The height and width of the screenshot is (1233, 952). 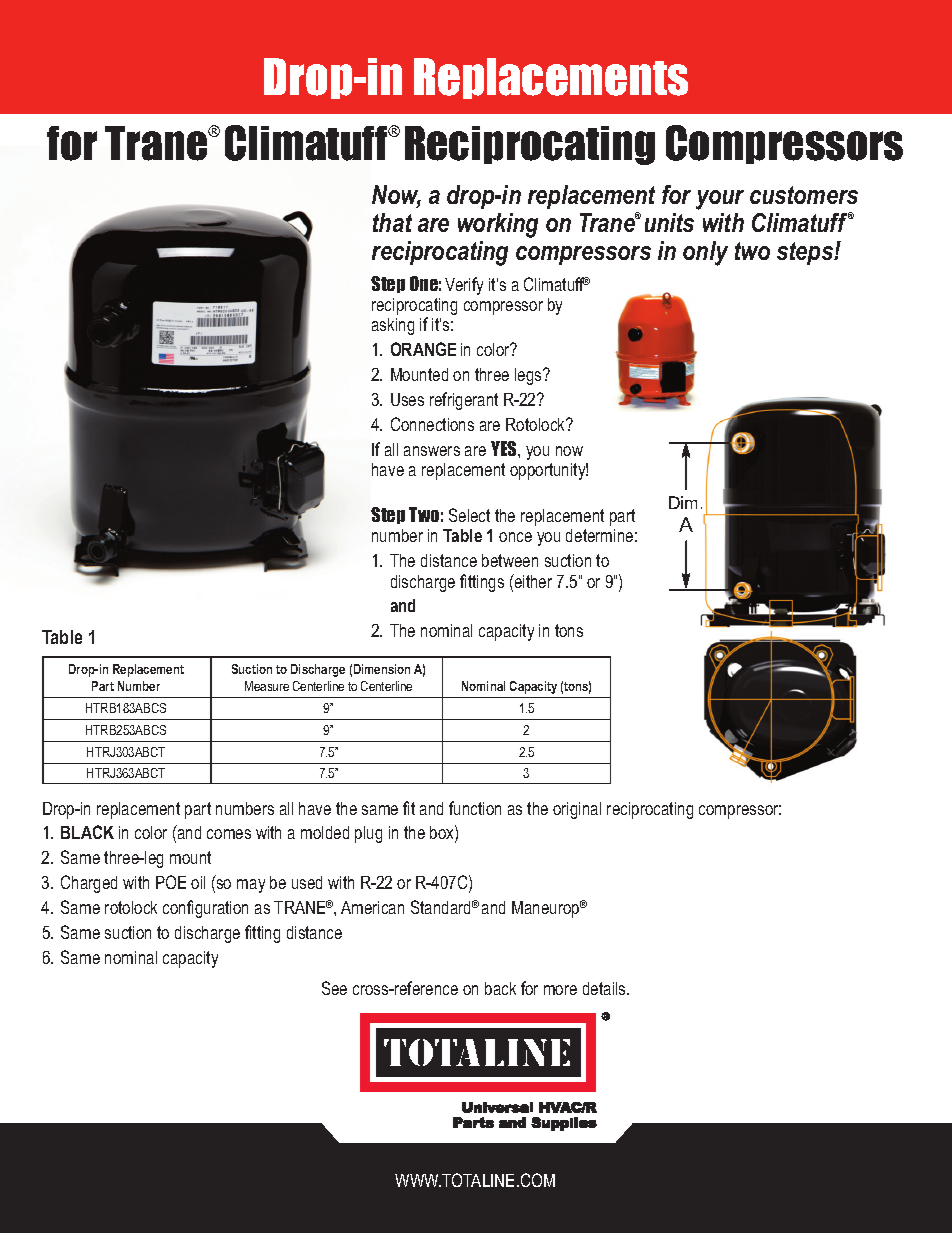 What do you see at coordinates (392, 222) in the screenshot?
I see `that` at bounding box center [392, 222].
